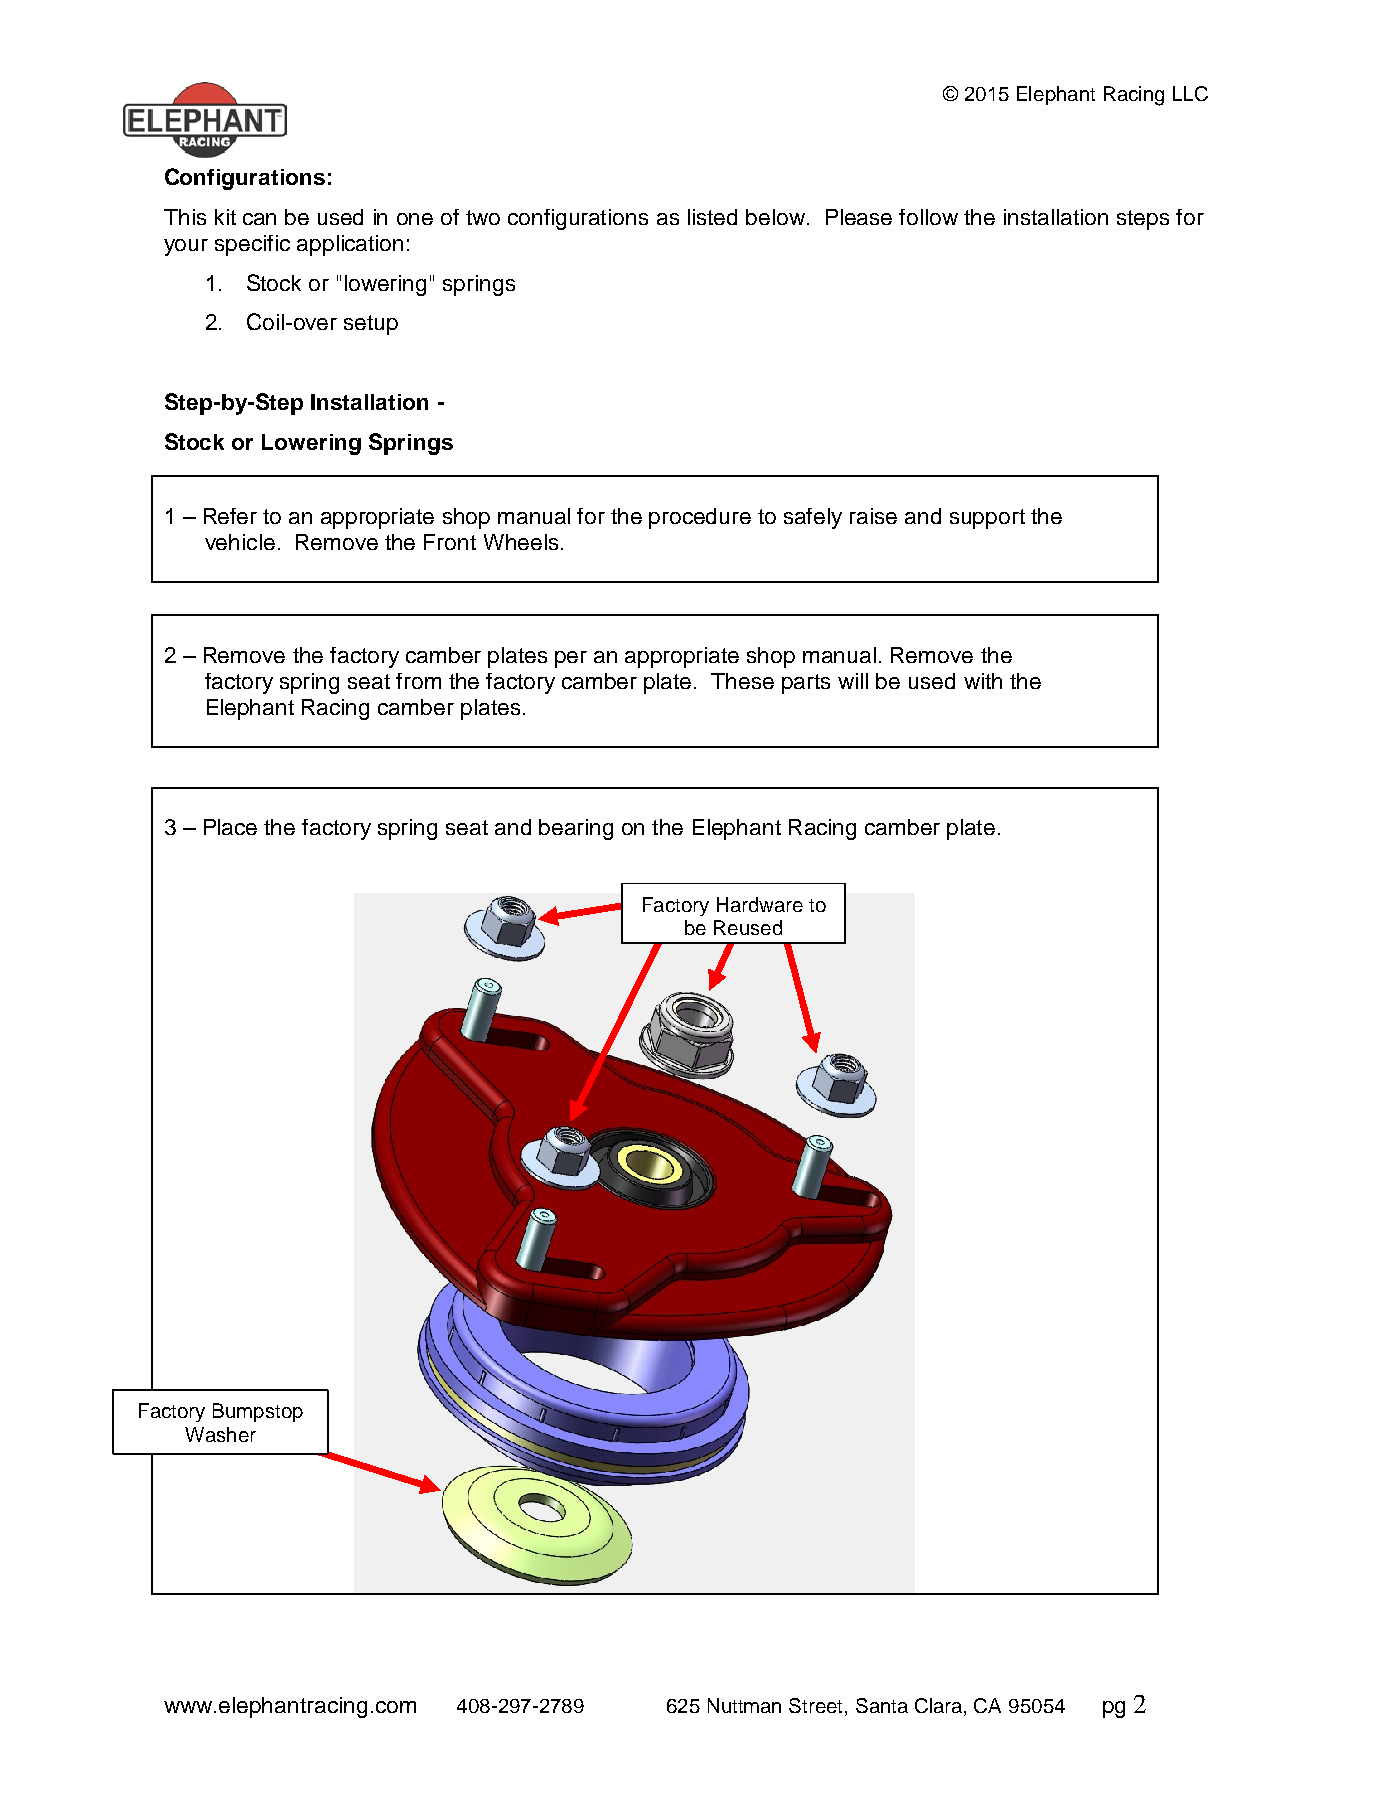  What do you see at coordinates (259, 219) in the document?
I see `can` at bounding box center [259, 219].
